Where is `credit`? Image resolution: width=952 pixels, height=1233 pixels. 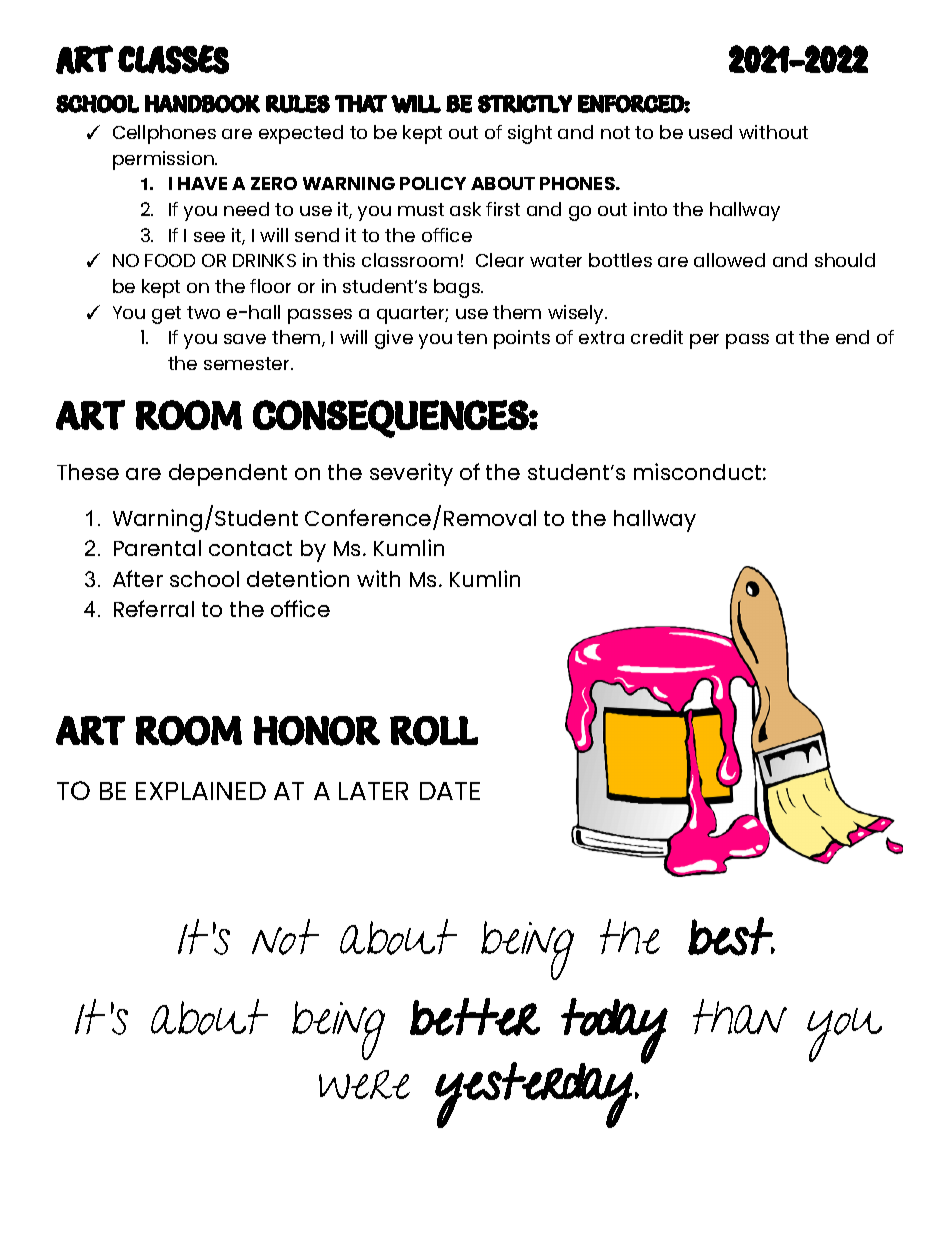
credit is located at coordinates (657, 337).
